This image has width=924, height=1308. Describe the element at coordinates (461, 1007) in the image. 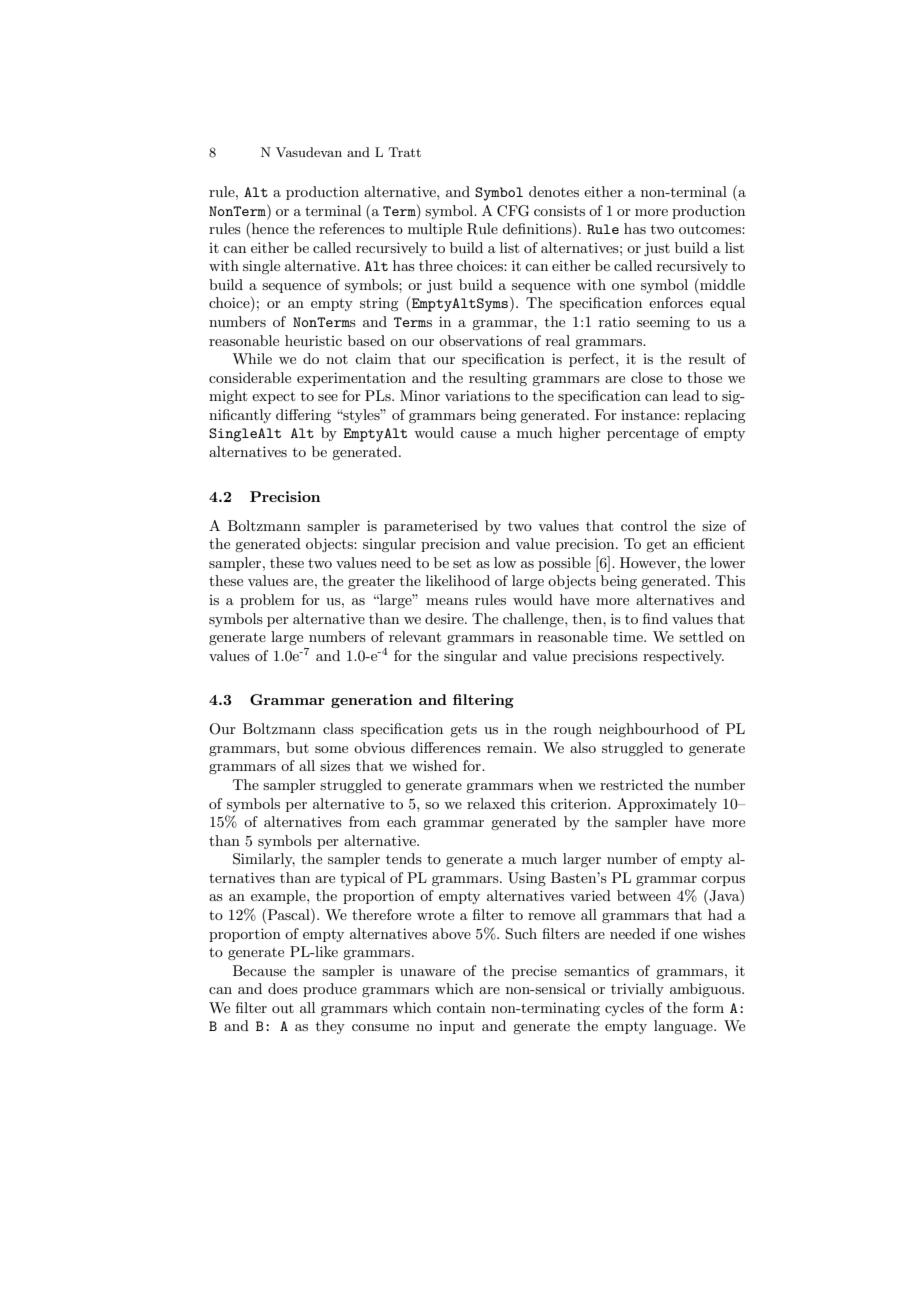

I see `contain` at that location.
